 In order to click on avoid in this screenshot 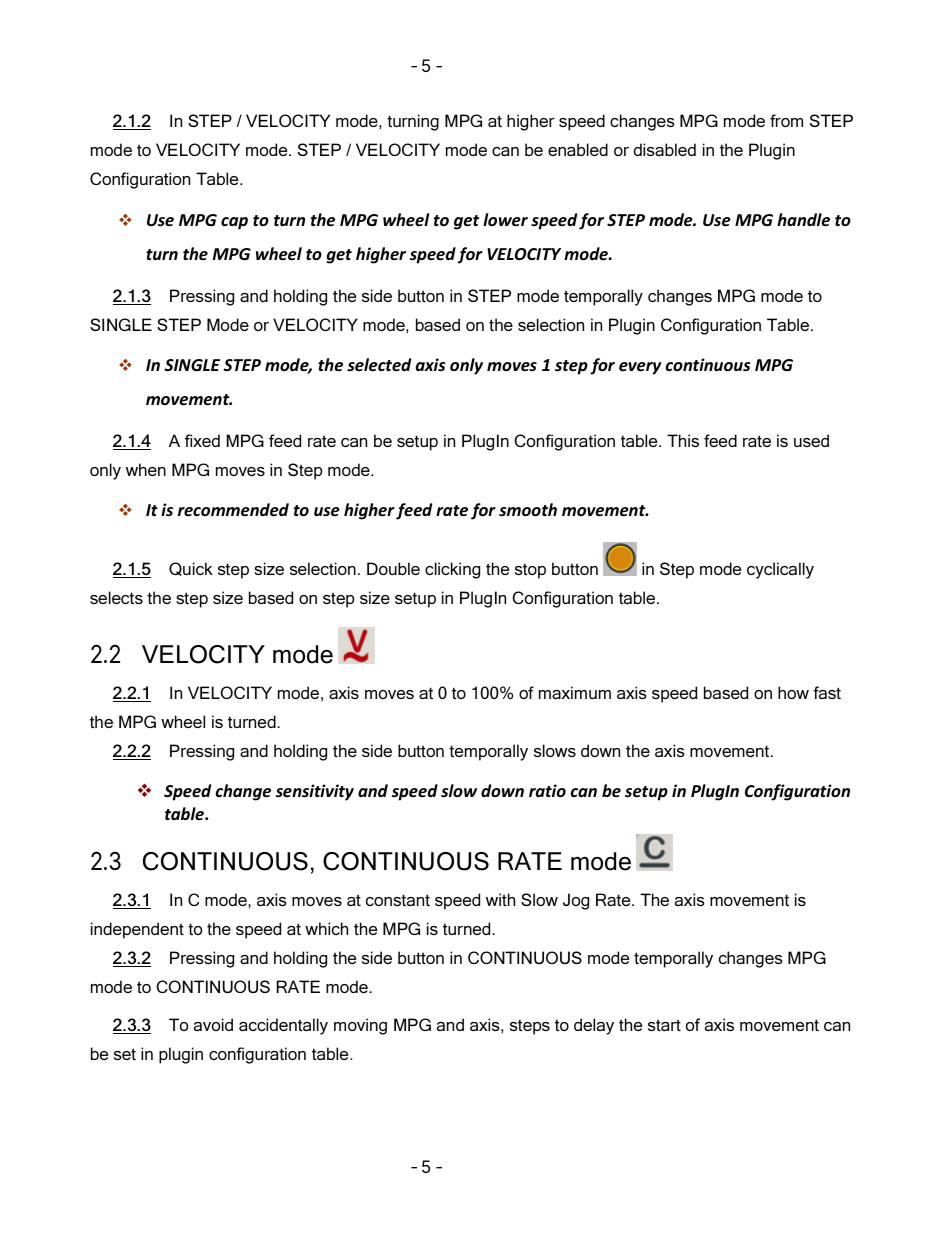, I will do `click(213, 1024)`.
